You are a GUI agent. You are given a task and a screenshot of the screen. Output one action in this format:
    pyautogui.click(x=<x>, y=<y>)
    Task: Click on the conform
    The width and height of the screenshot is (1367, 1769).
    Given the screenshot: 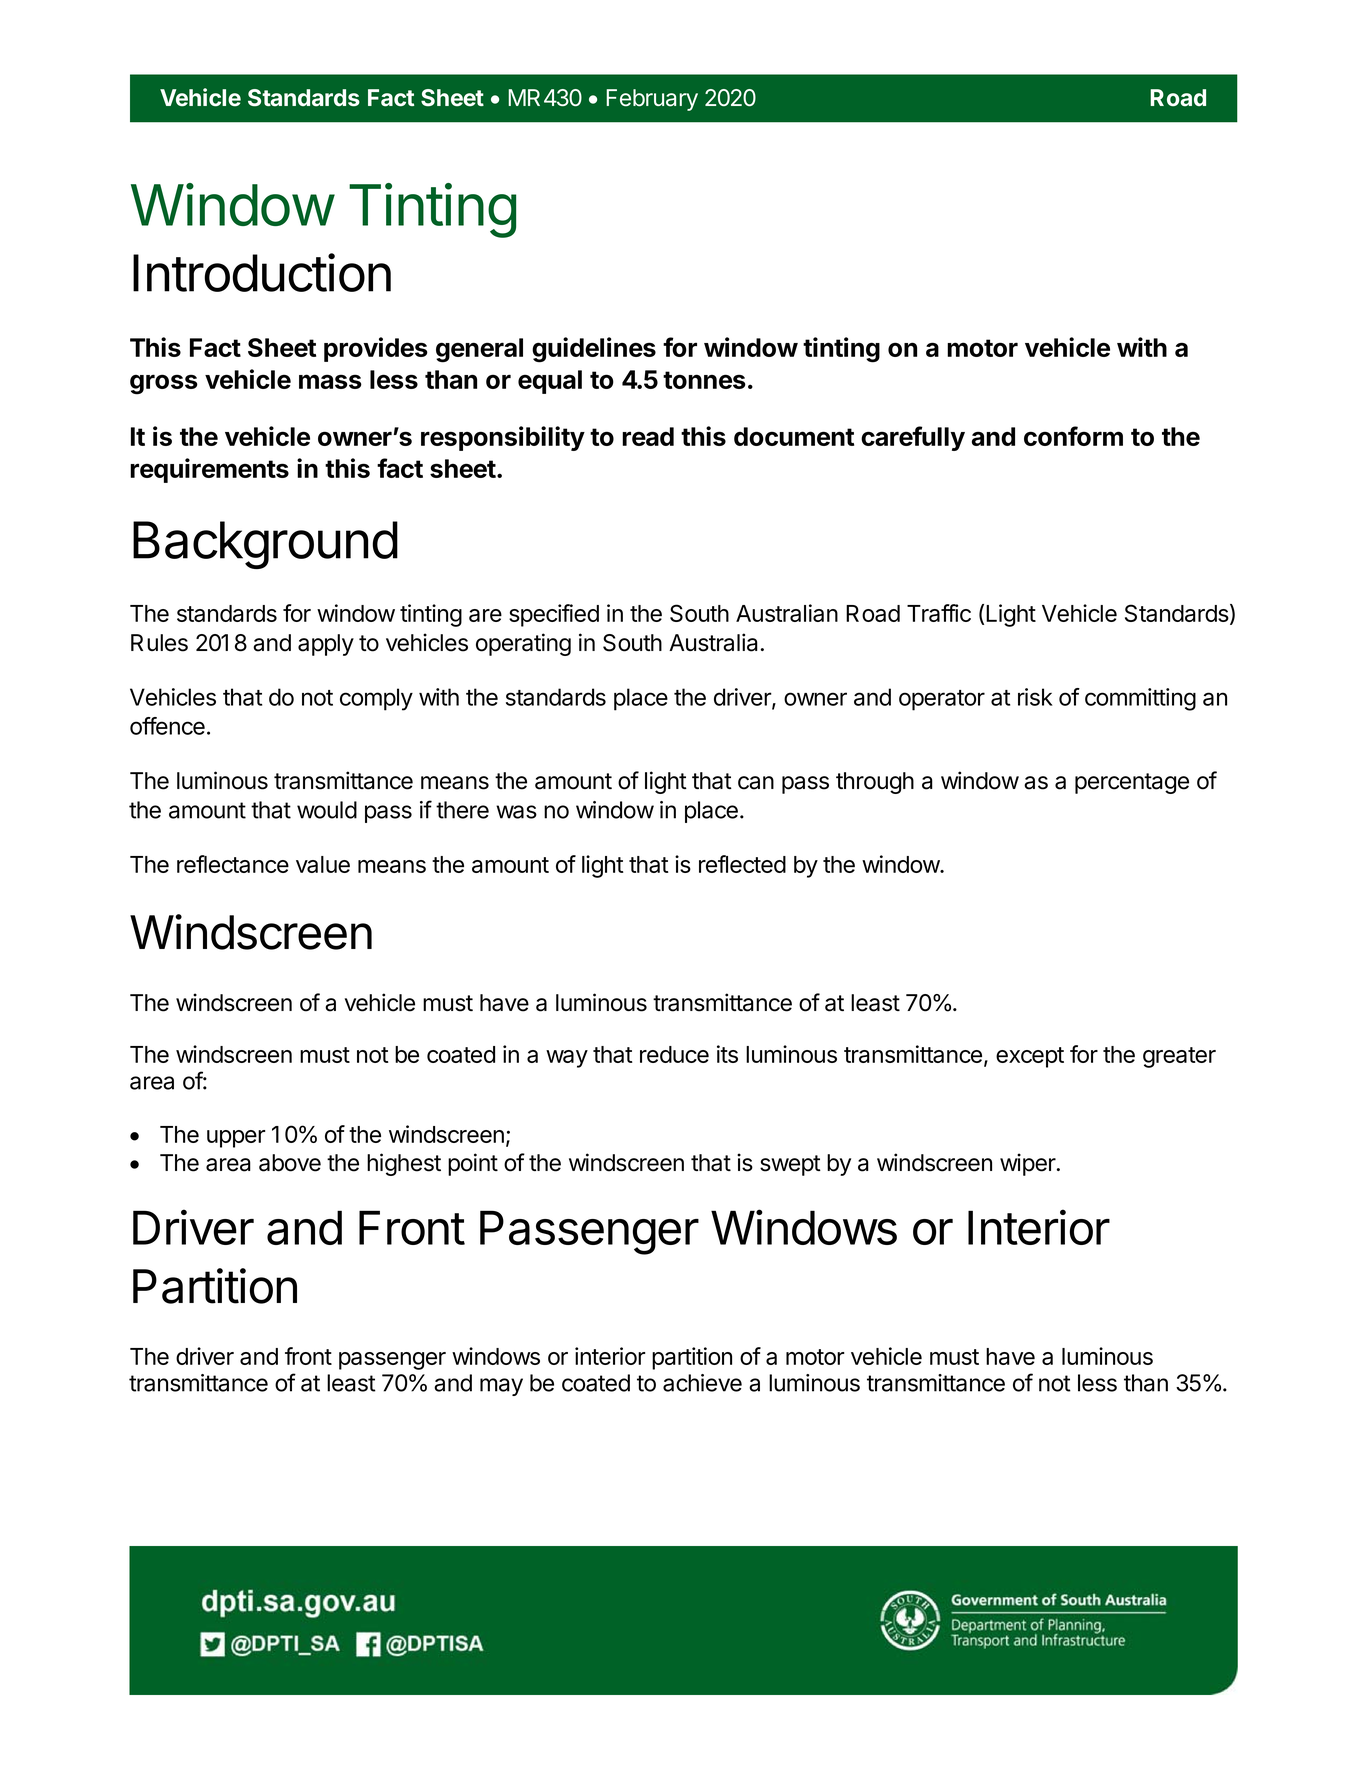 What is the action you would take?
    pyautogui.click(x=1073, y=436)
